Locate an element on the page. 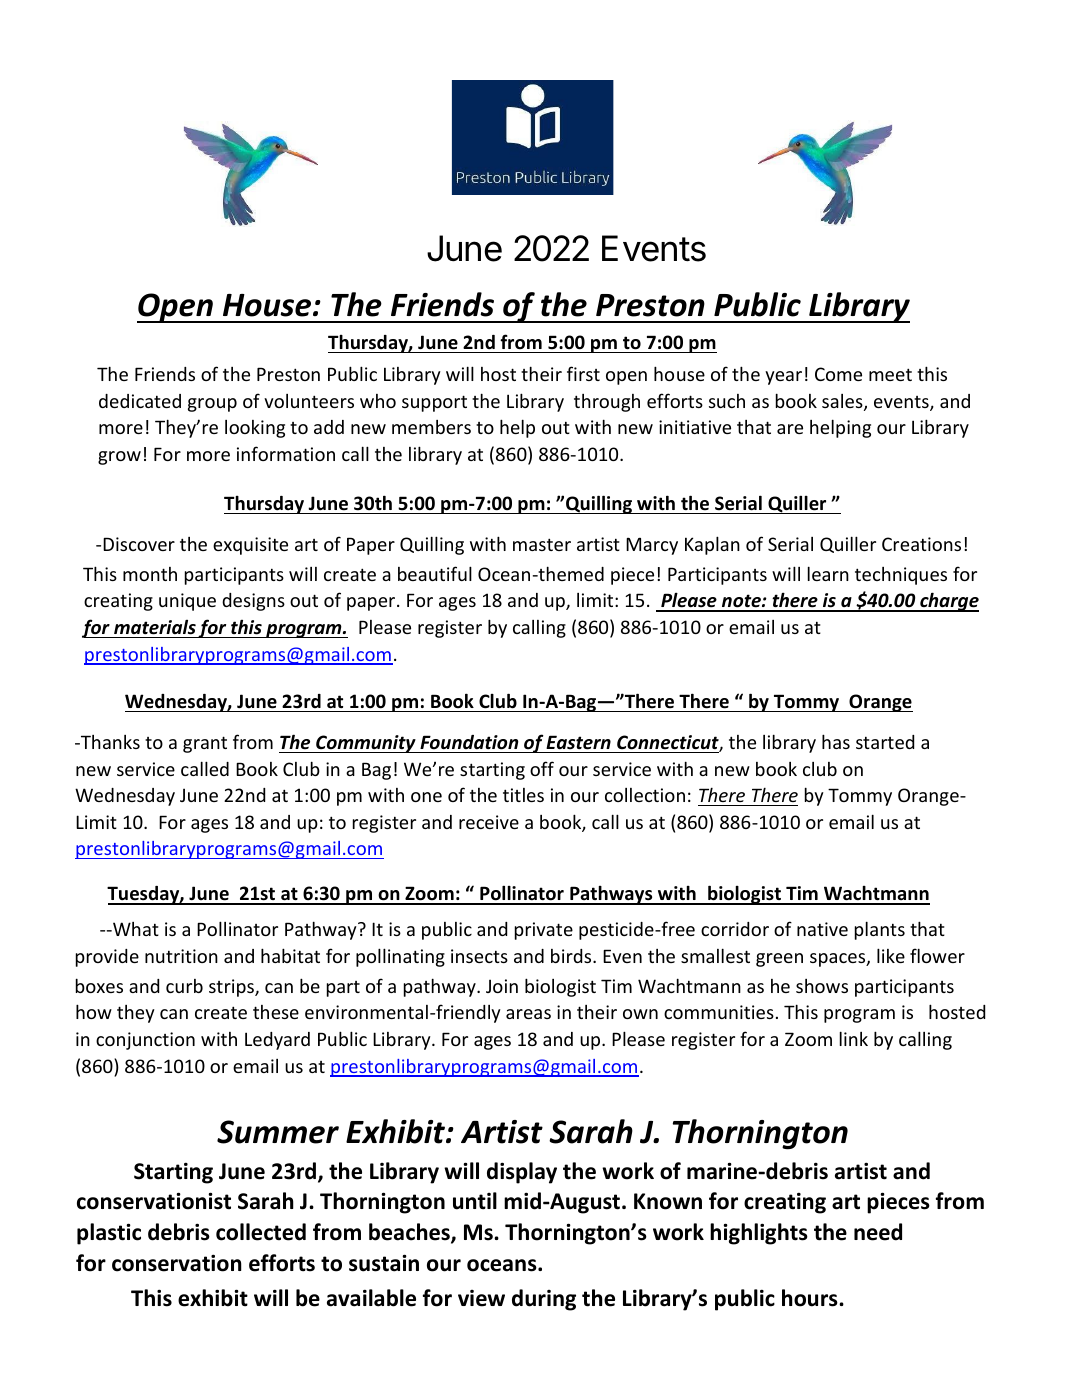  collected is located at coordinates (261, 1232).
